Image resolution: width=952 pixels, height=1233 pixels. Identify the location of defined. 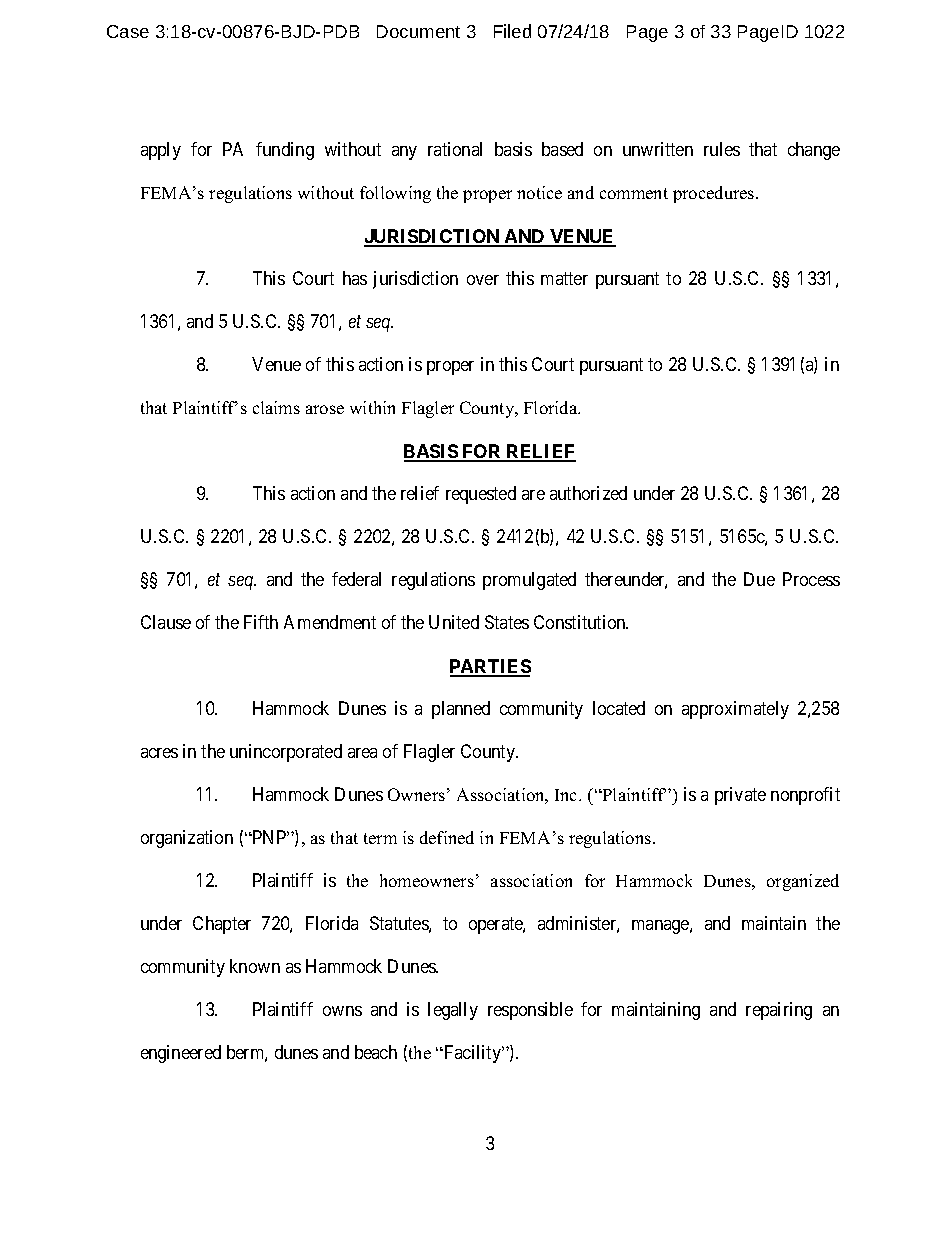
(447, 837).
